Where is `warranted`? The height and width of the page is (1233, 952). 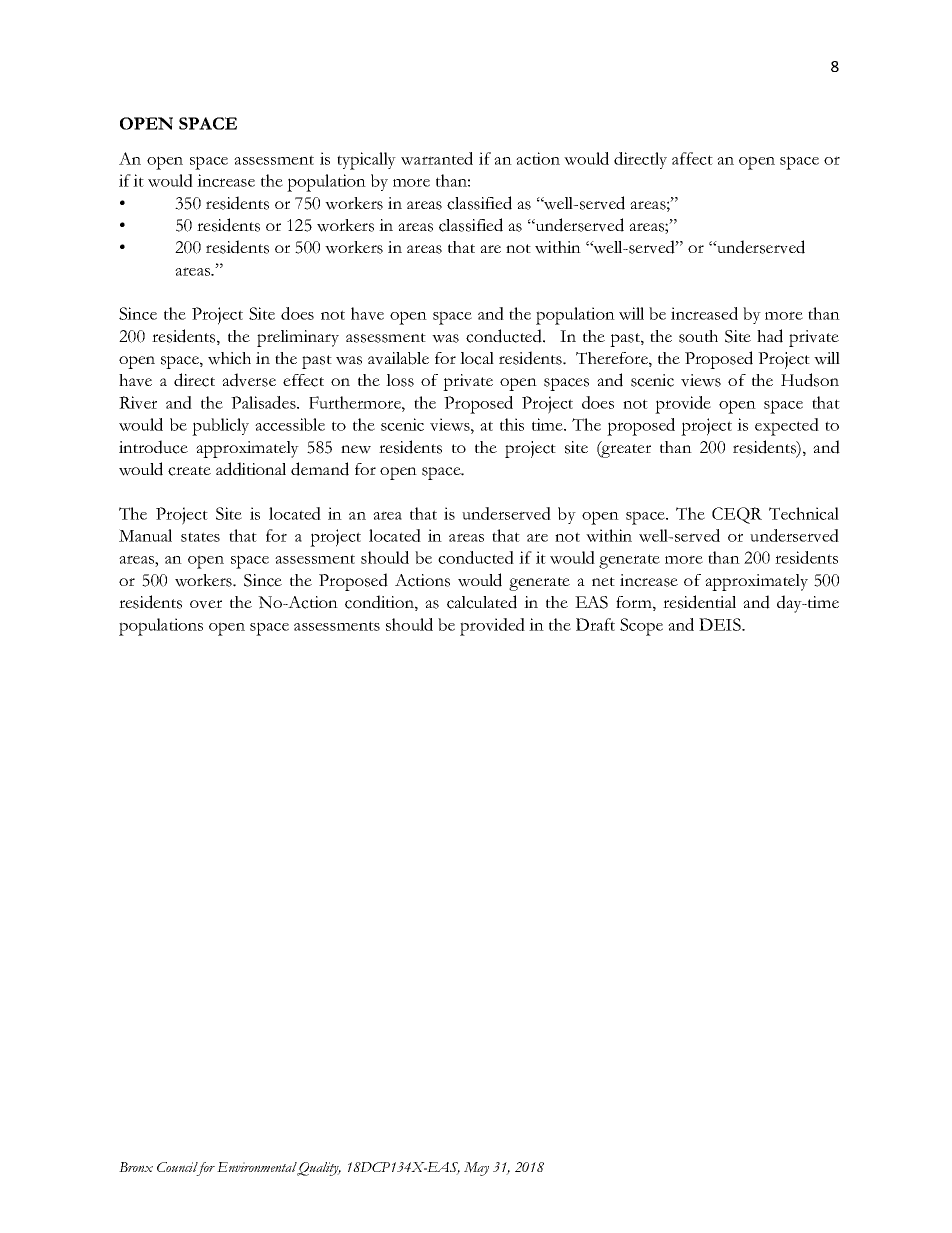
warranted is located at coordinates (437, 158).
